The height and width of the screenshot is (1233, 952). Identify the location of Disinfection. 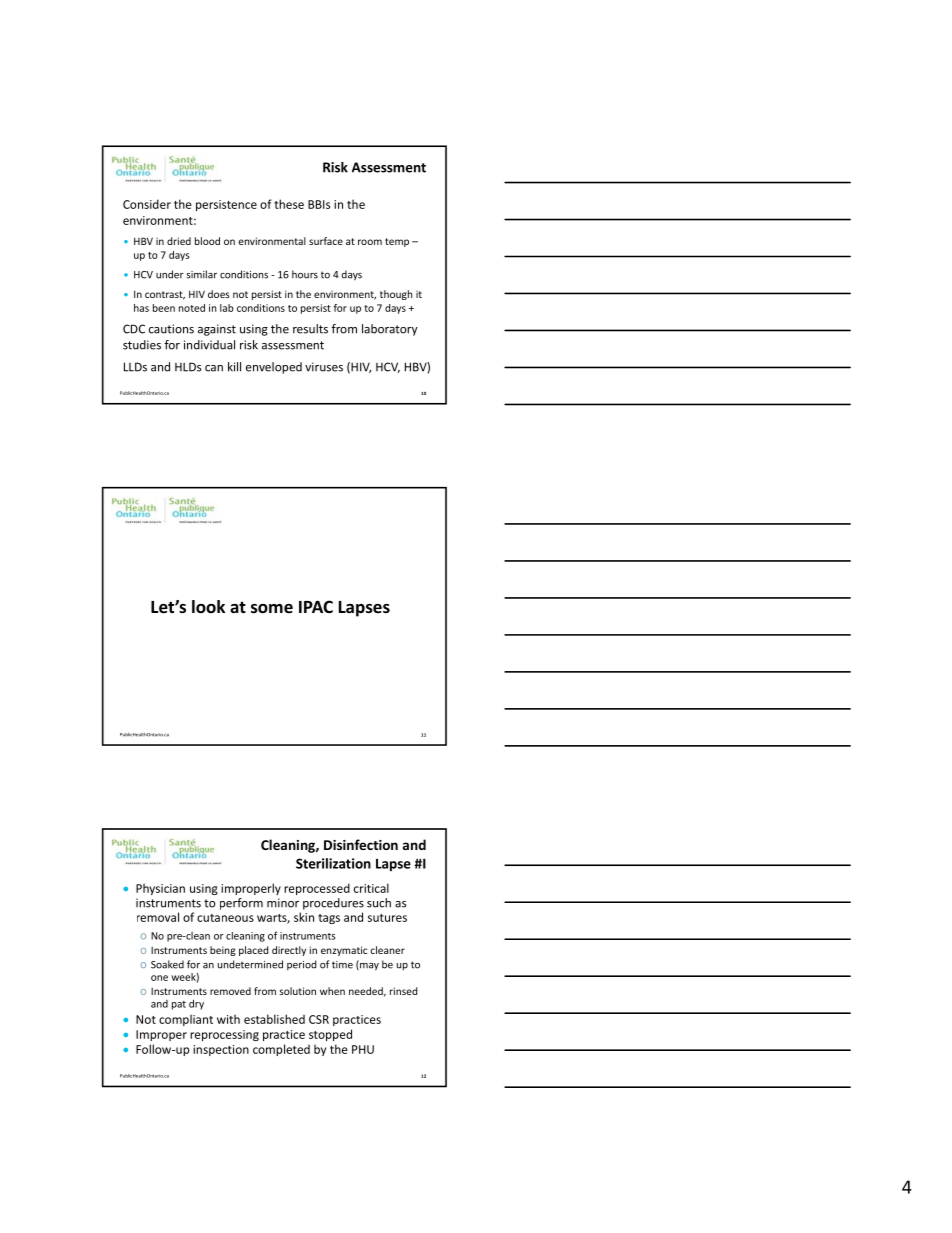
(361, 844).
